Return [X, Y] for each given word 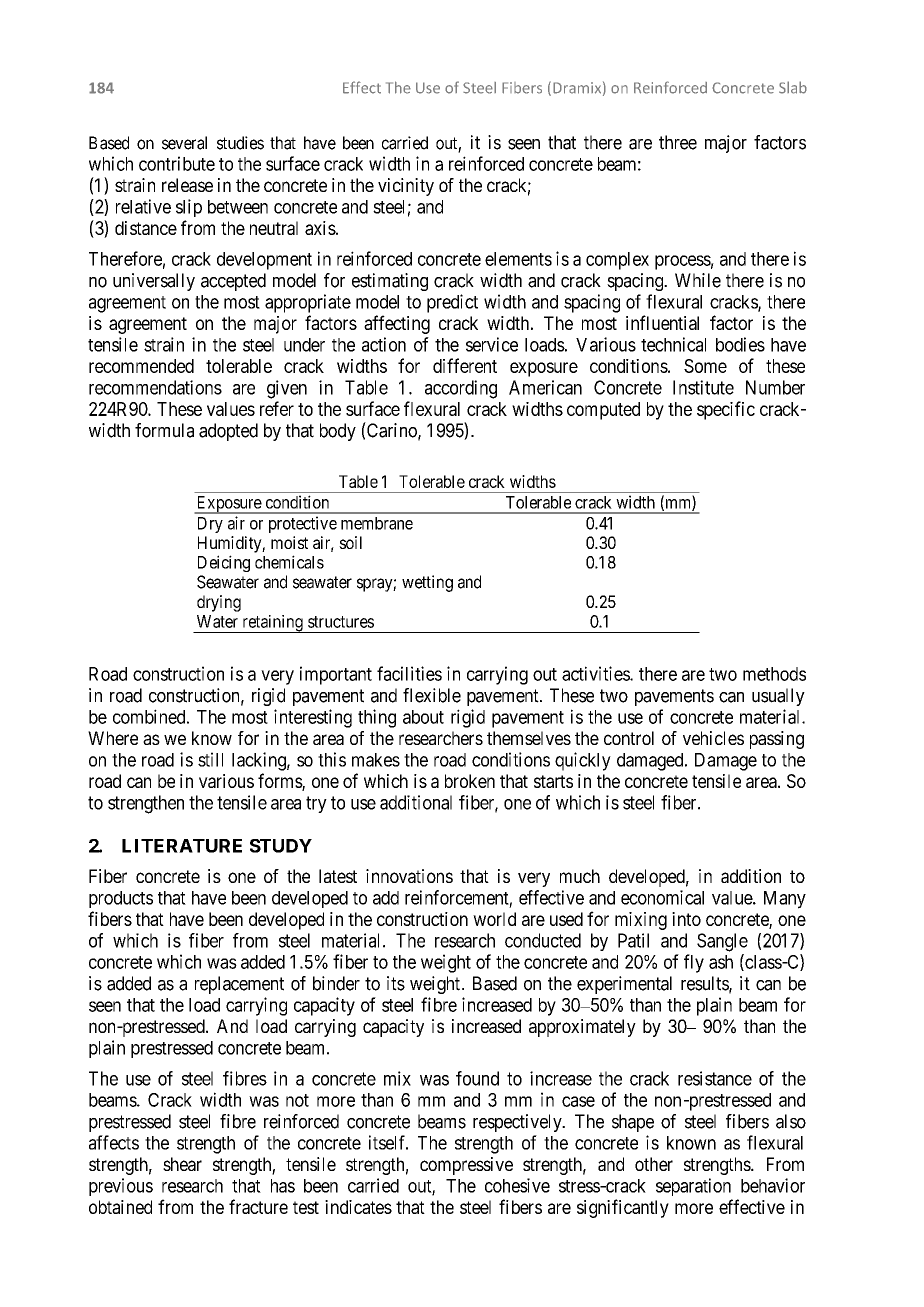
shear [182, 1164]
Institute [703, 387]
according [461, 389]
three [678, 142]
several [184, 143]
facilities [409, 673]
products [121, 899]
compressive [466, 1166]
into [686, 919]
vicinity [406, 187]
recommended [141, 366]
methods [774, 674]
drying [219, 603]
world [494, 919]
